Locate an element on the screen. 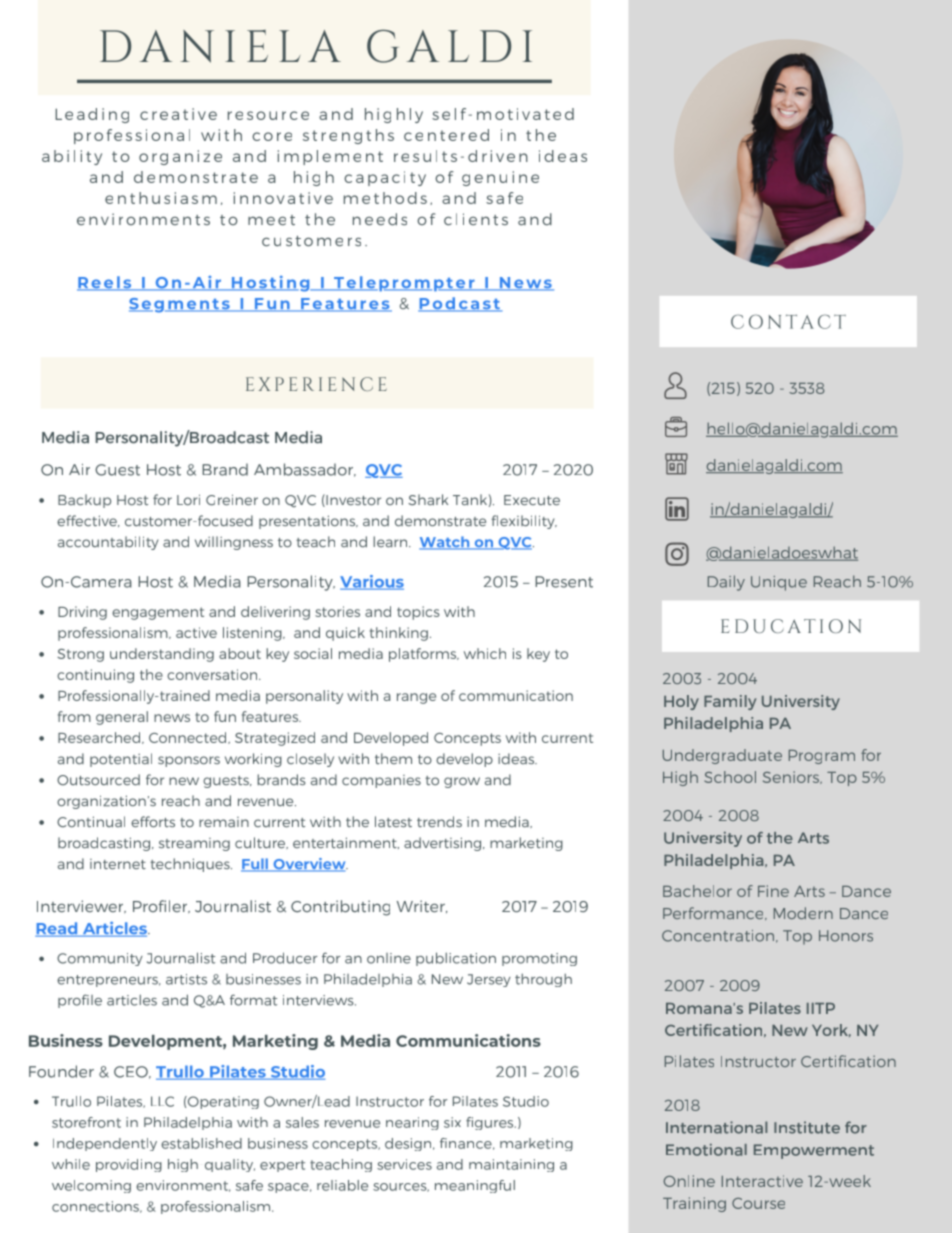  genuine is located at coordinates (500, 178).
